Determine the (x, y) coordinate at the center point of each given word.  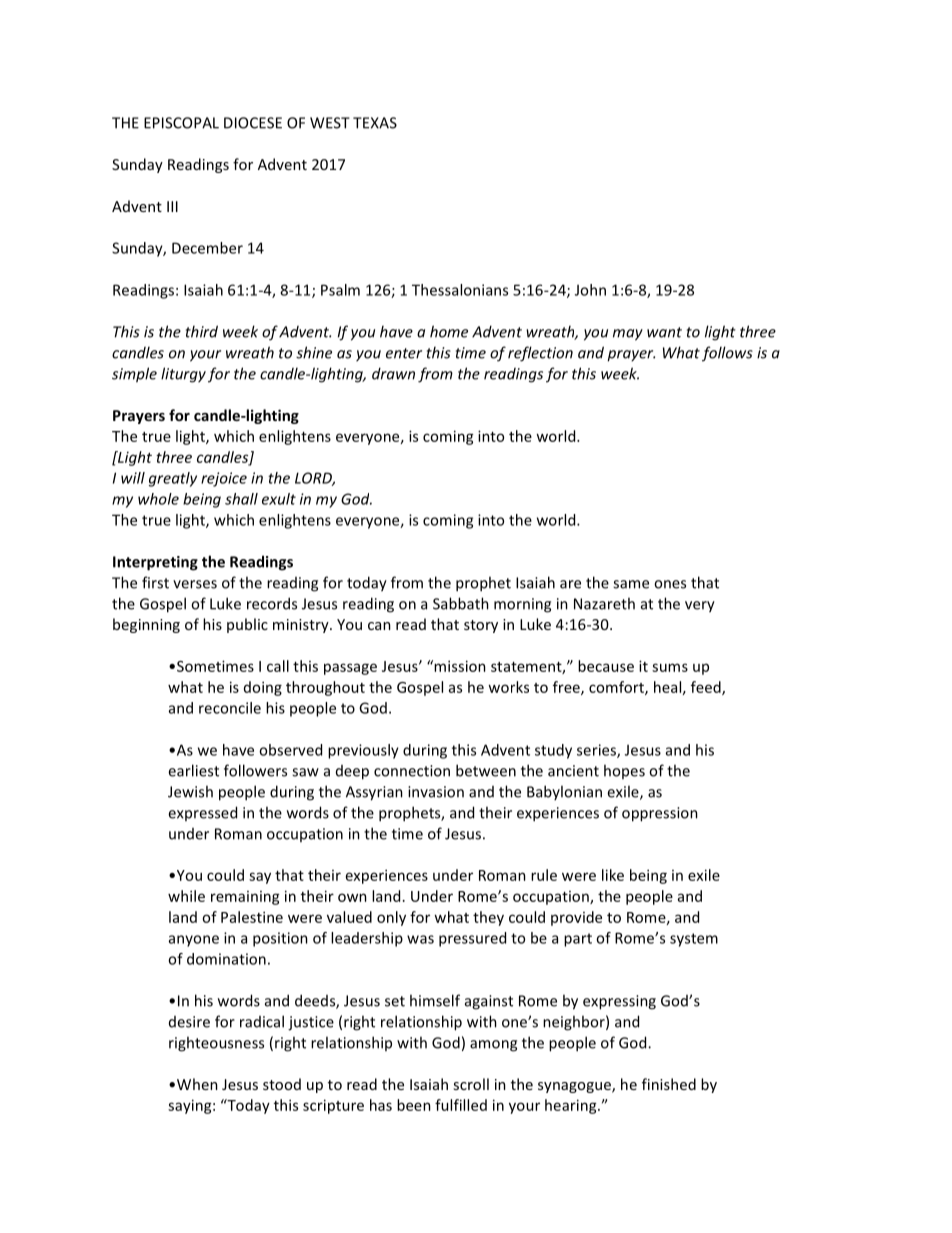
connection (412, 771)
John (590, 290)
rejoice (224, 479)
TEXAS (375, 123)
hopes (624, 771)
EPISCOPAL (181, 123)
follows (727, 354)
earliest (193, 770)
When (197, 1084)
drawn (393, 373)
